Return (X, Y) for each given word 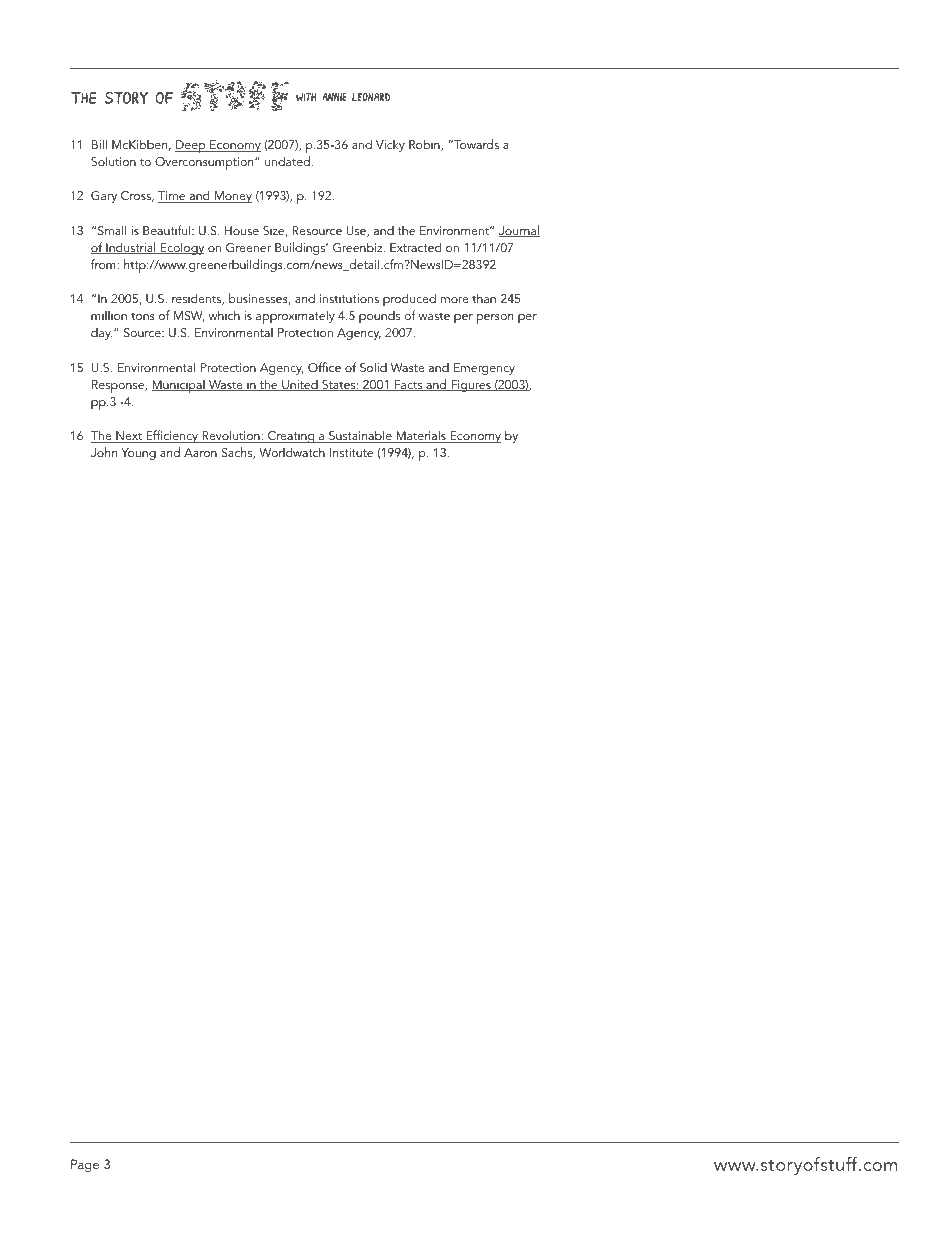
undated (287, 161)
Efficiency (172, 436)
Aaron (200, 452)
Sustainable (360, 436)
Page (85, 1165)
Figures (471, 386)
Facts (409, 385)
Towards (475, 144)
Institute (351, 452)
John (104, 452)
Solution (113, 161)
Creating (291, 437)
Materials (421, 436)
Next (129, 437)
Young (138, 454)
